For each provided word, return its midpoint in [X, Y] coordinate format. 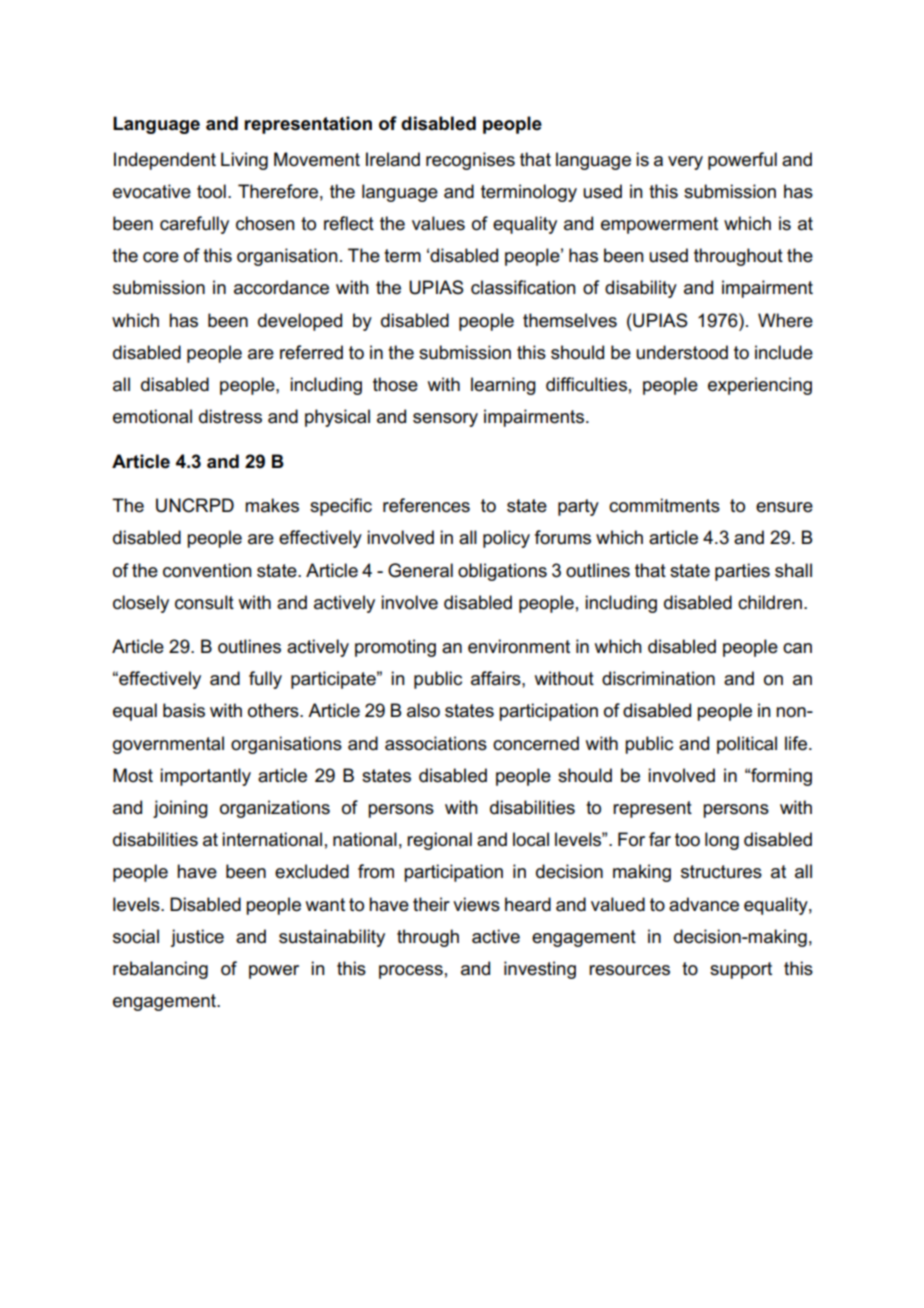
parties [742, 572]
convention [207, 570]
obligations [502, 572]
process [411, 972]
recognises [470, 161]
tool [211, 191]
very [685, 163]
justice [197, 938]
